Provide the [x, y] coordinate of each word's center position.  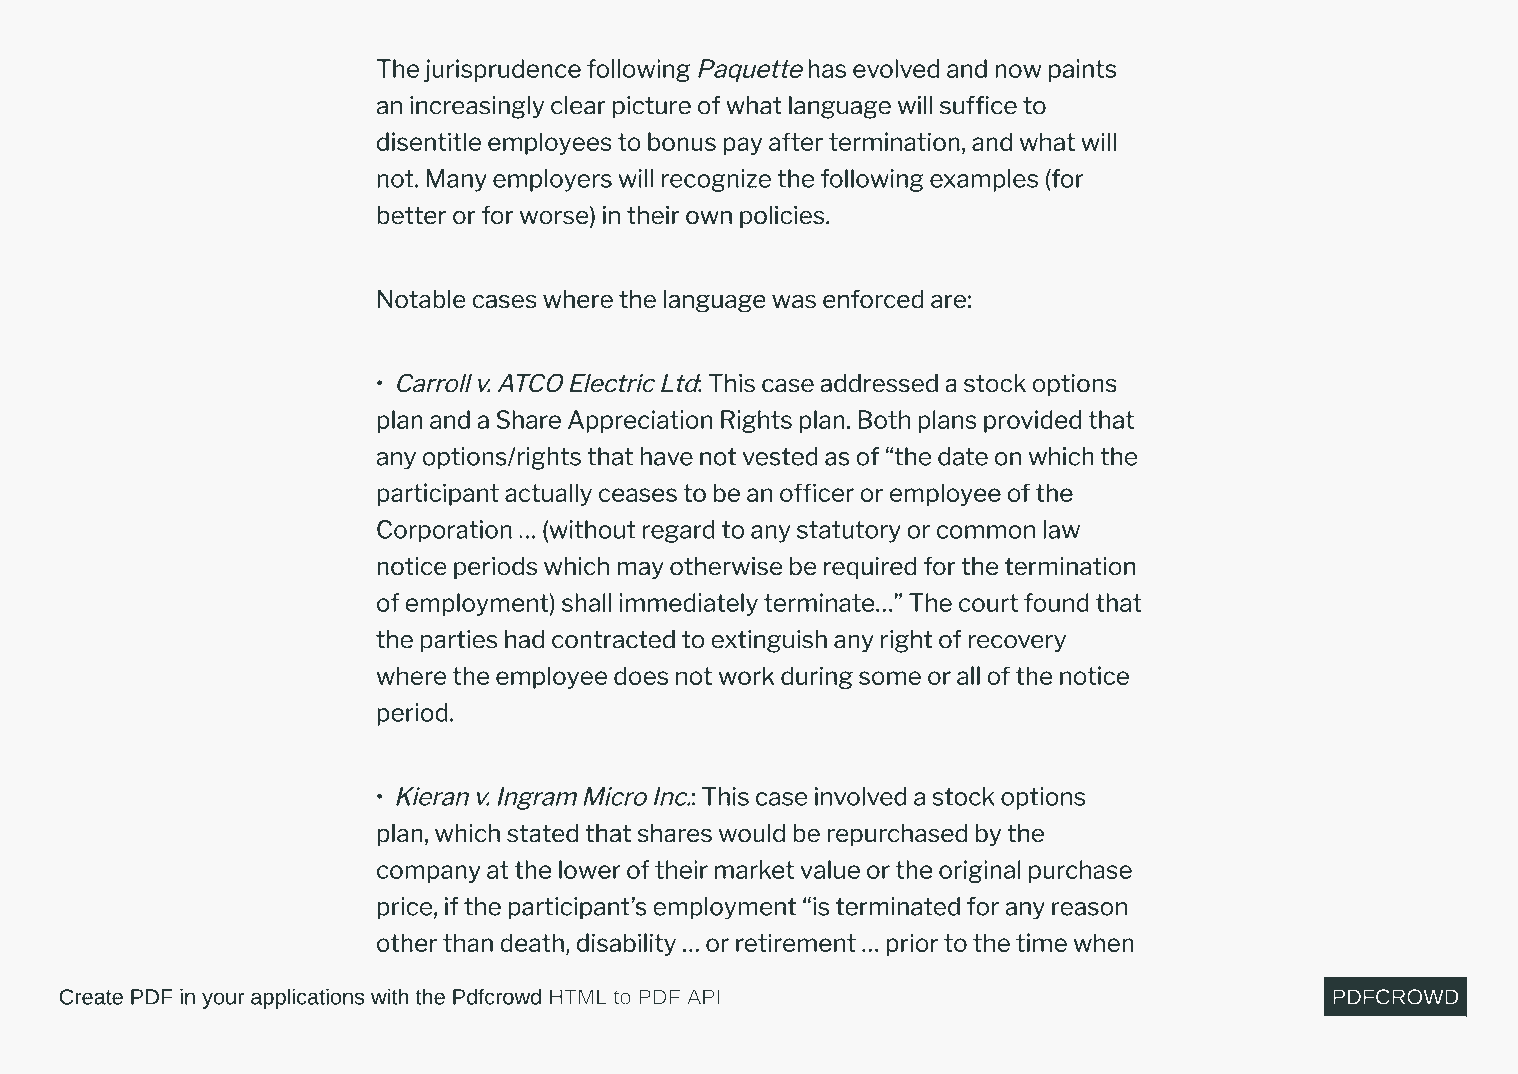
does [641, 675]
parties [459, 641]
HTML [578, 996]
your [223, 1000]
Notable [422, 299]
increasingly [477, 107]
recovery [1017, 643]
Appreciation [640, 421]
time [1041, 942]
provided [1032, 421]
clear [578, 105]
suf [958, 105]
